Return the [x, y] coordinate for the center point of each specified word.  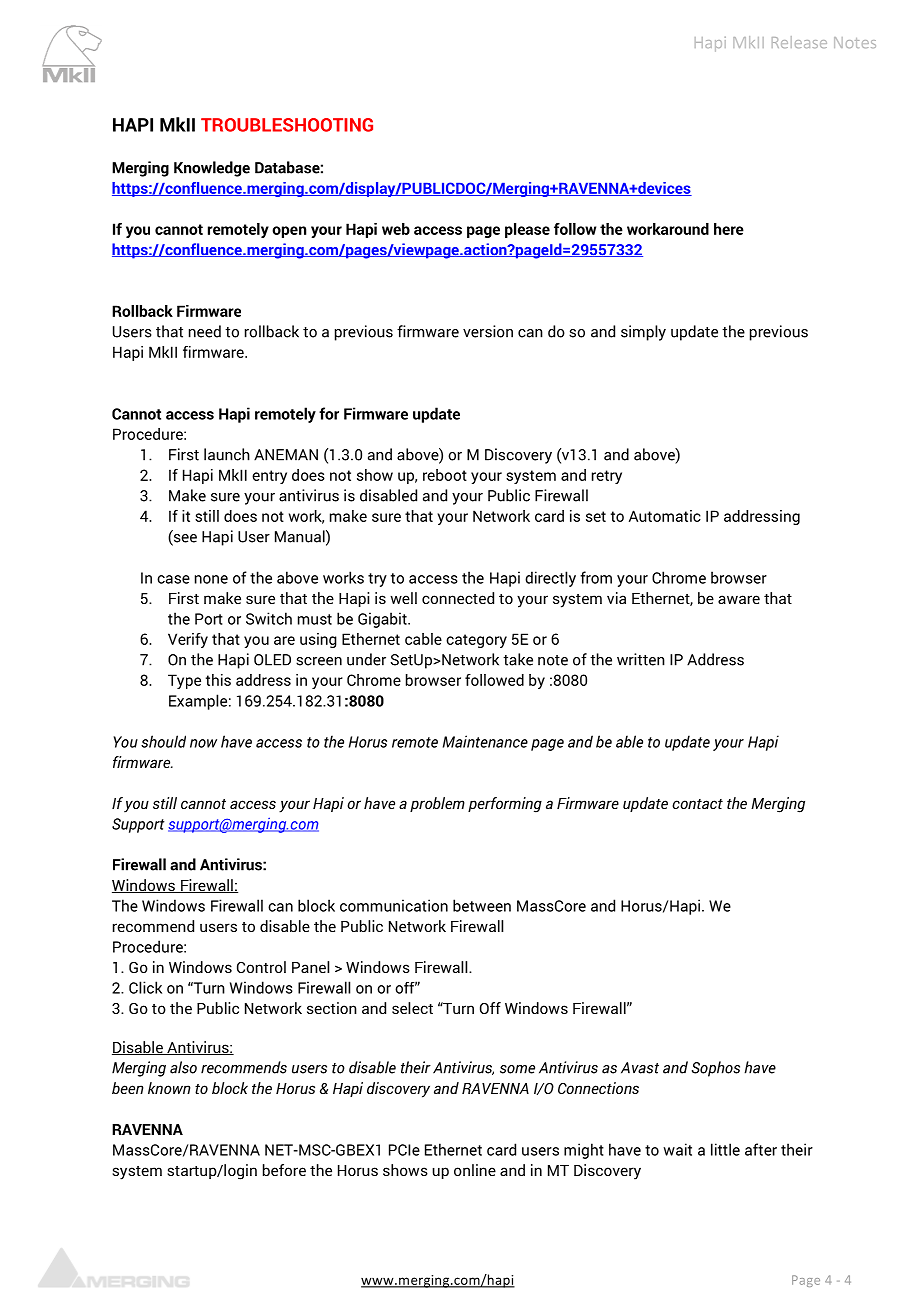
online [475, 1170]
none [211, 579]
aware [739, 599]
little [725, 1149]
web [396, 229]
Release [799, 42]
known [169, 1088]
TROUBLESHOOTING [287, 125]
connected [458, 598]
